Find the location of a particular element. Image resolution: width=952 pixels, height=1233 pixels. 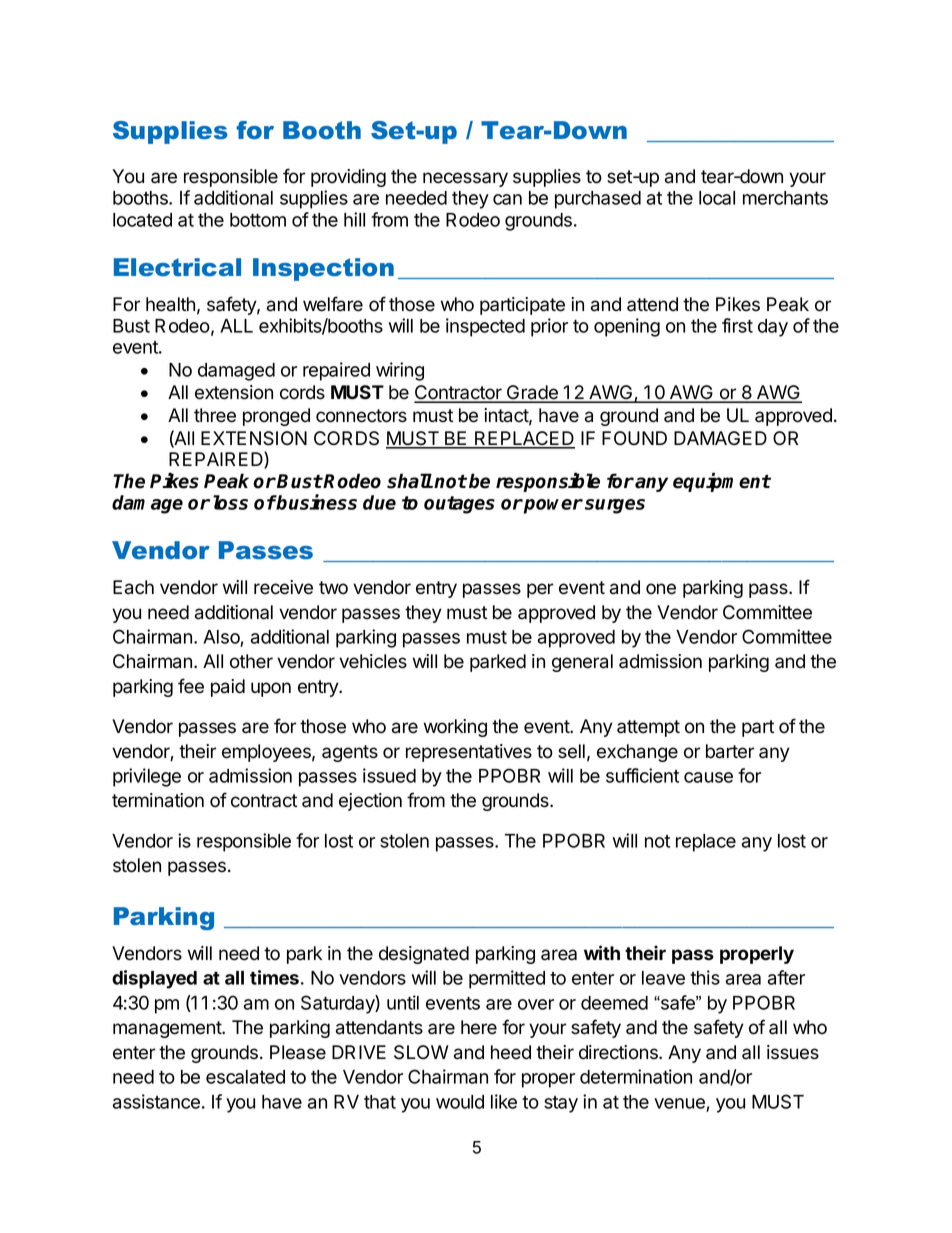

Grade is located at coordinates (532, 393).
